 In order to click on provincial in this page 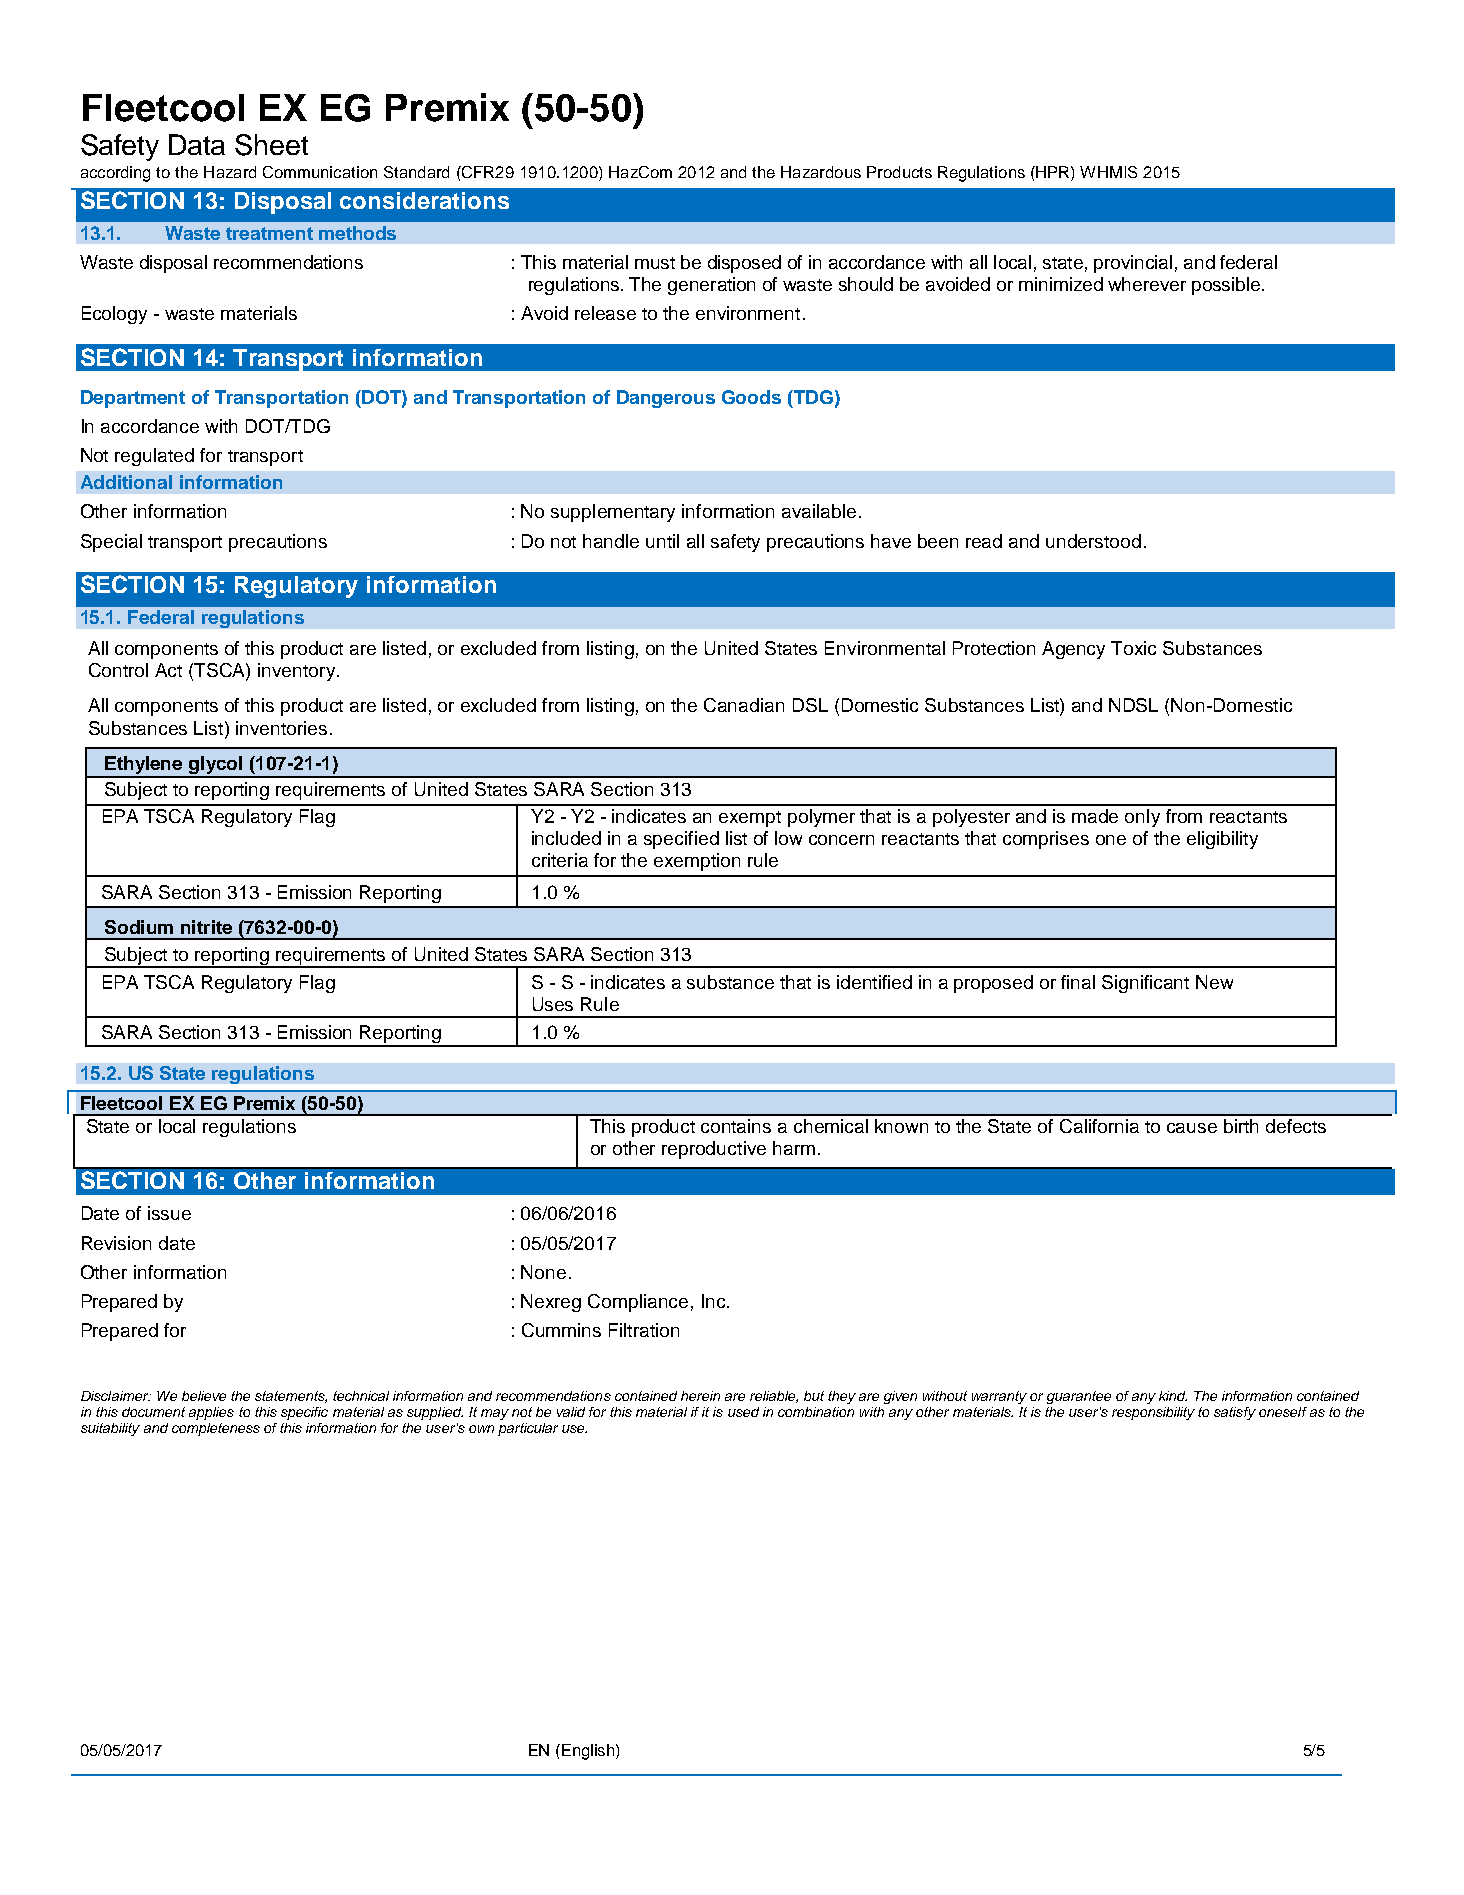, I will do `click(1133, 264)`.
